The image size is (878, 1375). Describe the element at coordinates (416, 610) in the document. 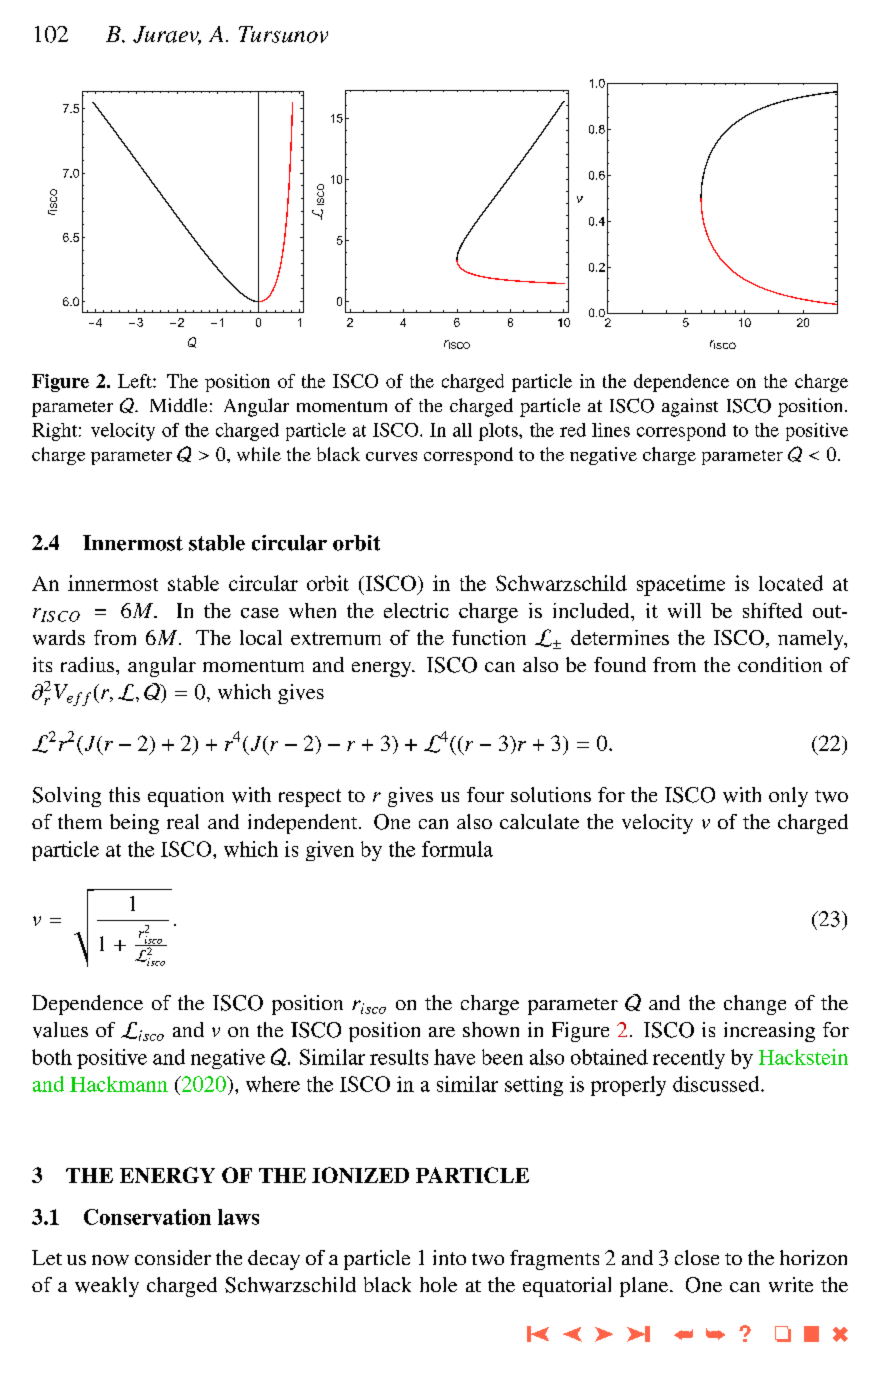

I see `electric` at that location.
